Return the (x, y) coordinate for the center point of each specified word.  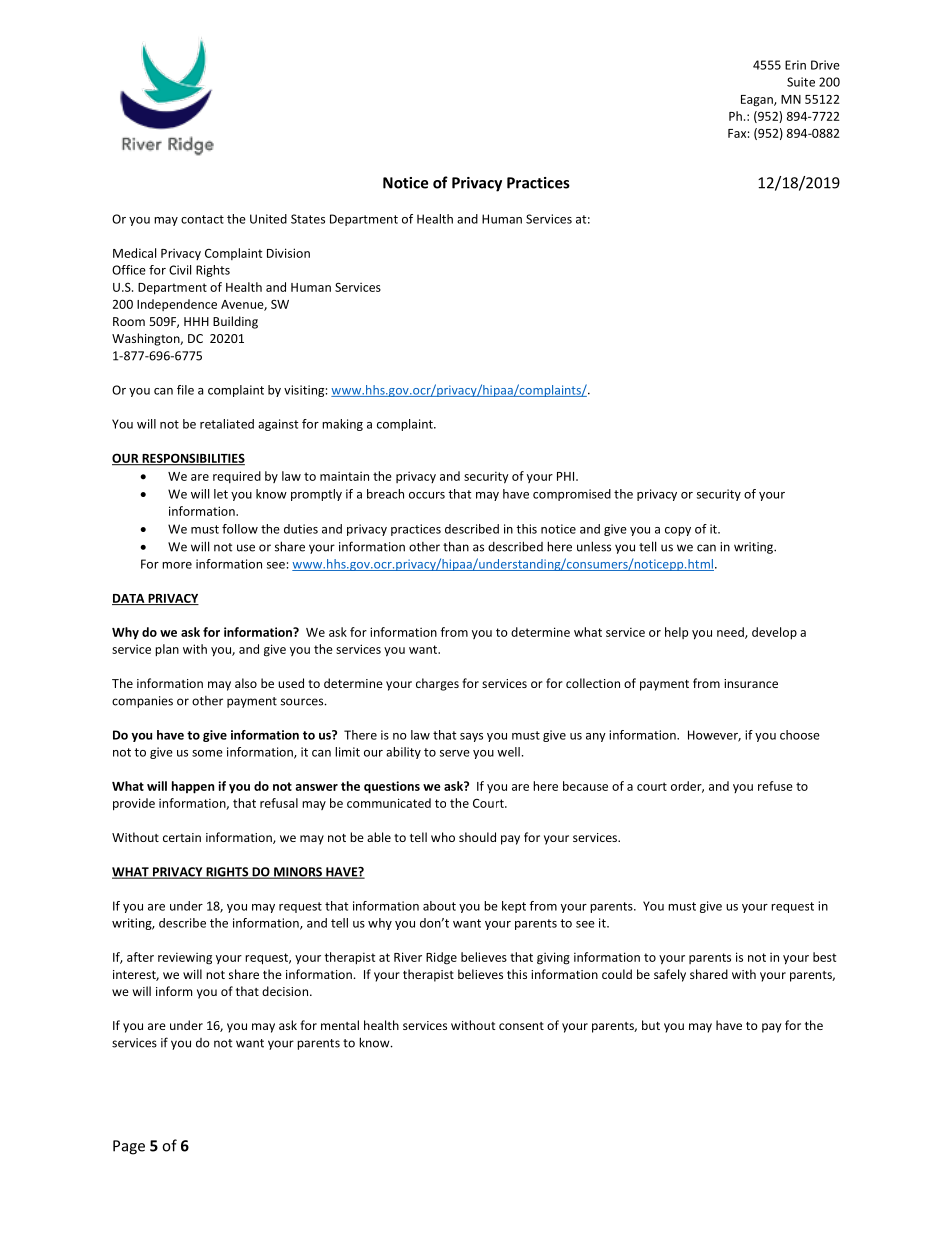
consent (521, 1026)
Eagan (758, 101)
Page (129, 1147)
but (651, 1025)
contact (202, 219)
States (308, 219)
